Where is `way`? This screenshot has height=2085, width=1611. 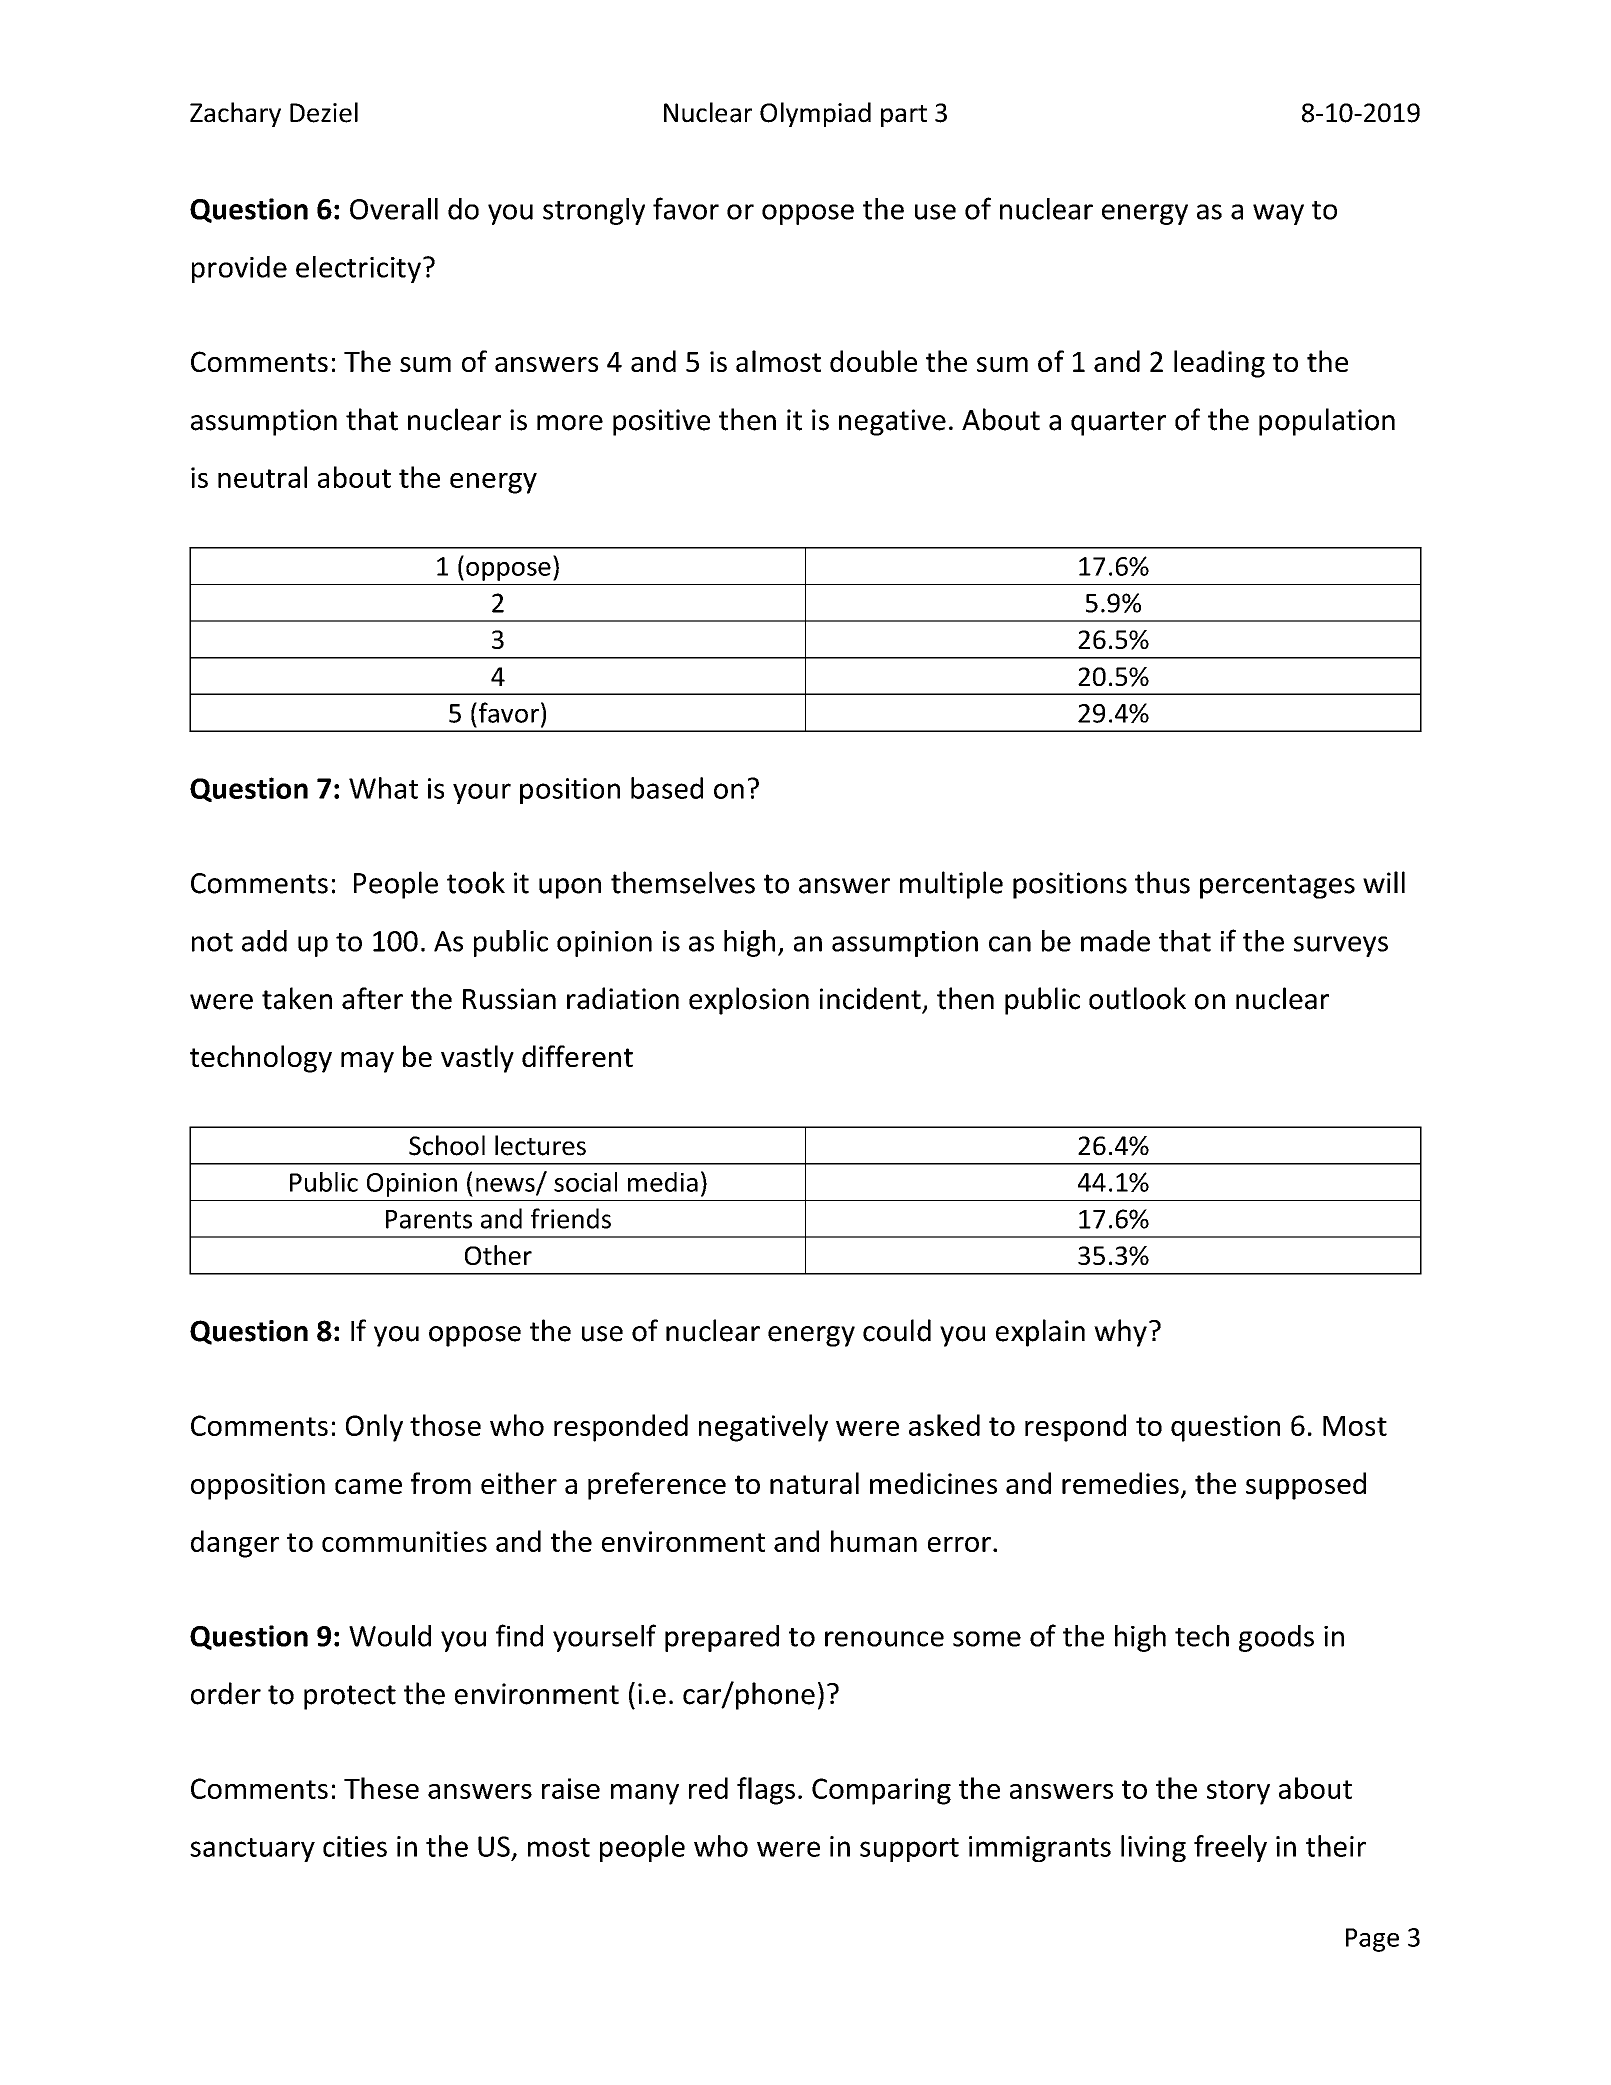 way is located at coordinates (1278, 214).
